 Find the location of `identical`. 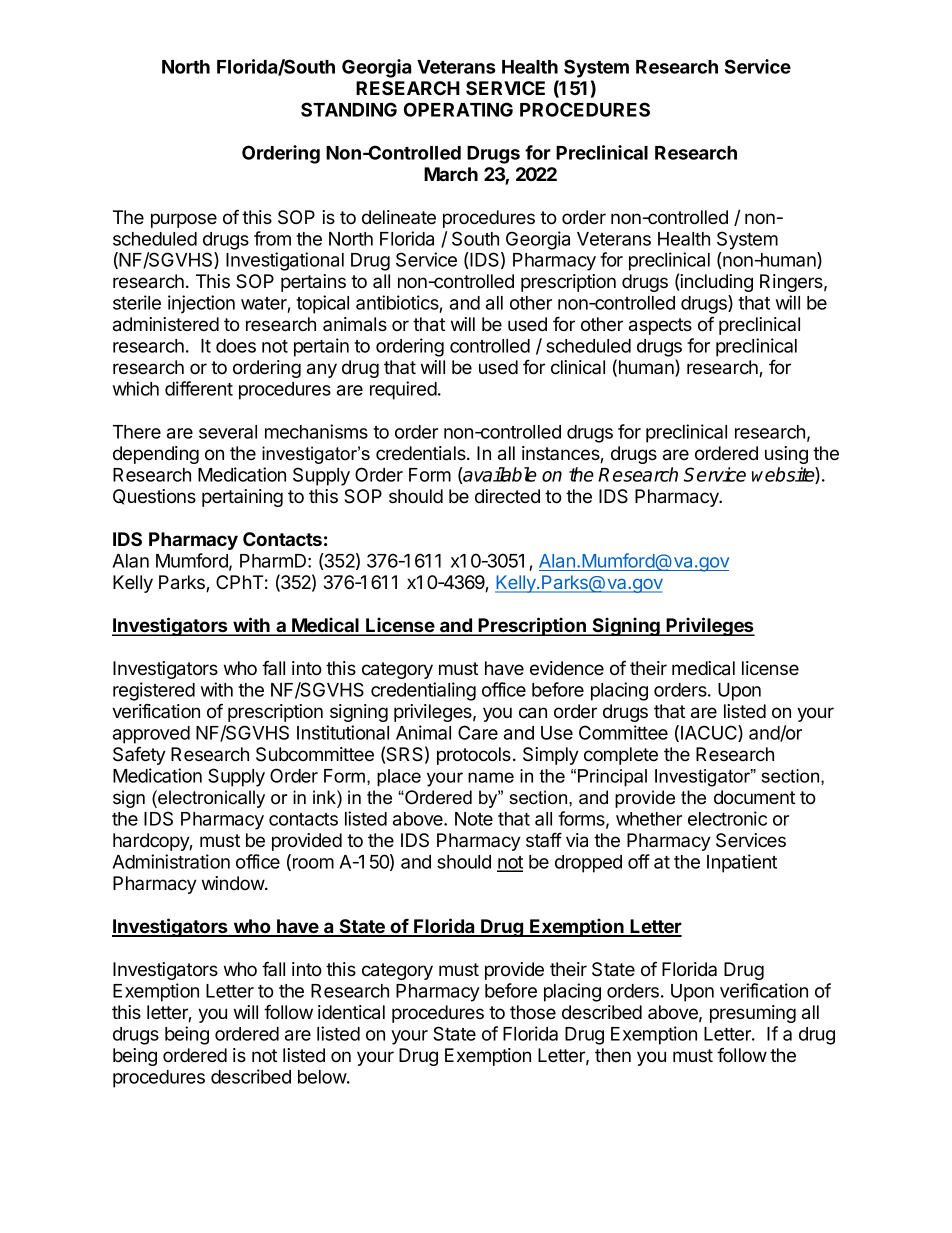

identical is located at coordinates (351, 1012).
